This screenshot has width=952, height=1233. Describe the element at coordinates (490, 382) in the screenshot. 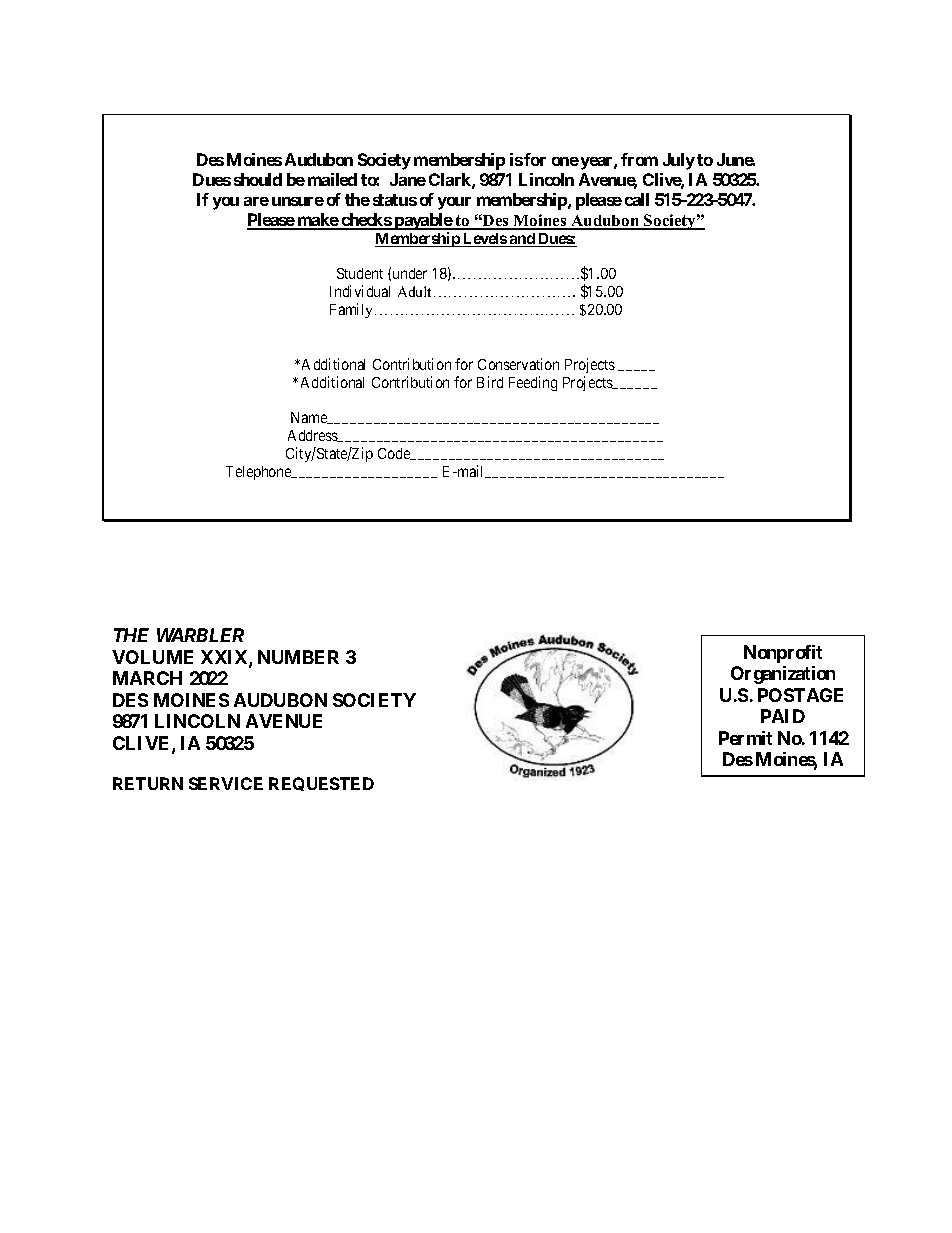

I see `Bird` at that location.
